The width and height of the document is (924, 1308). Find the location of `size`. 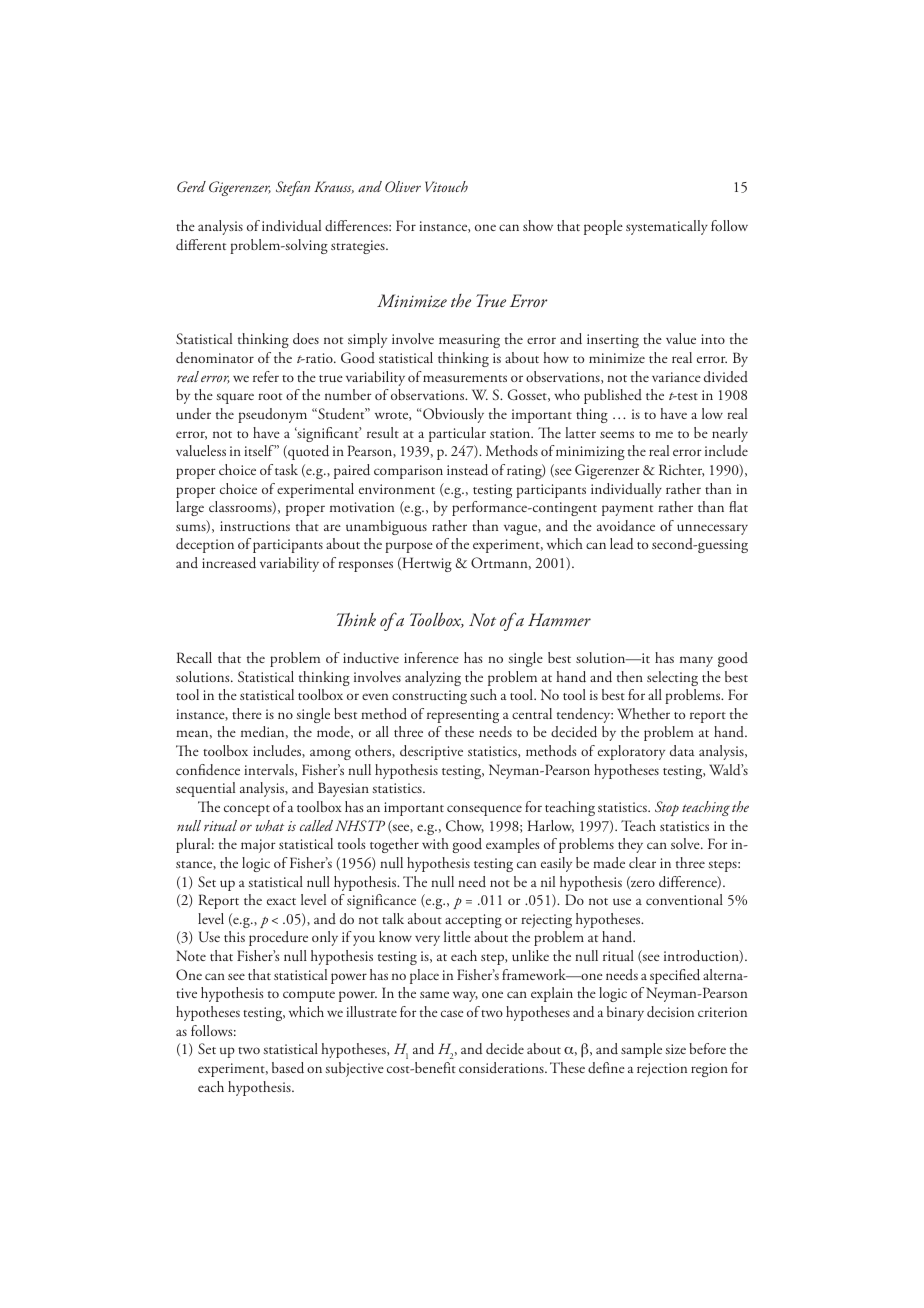

size is located at coordinates (675, 1049).
